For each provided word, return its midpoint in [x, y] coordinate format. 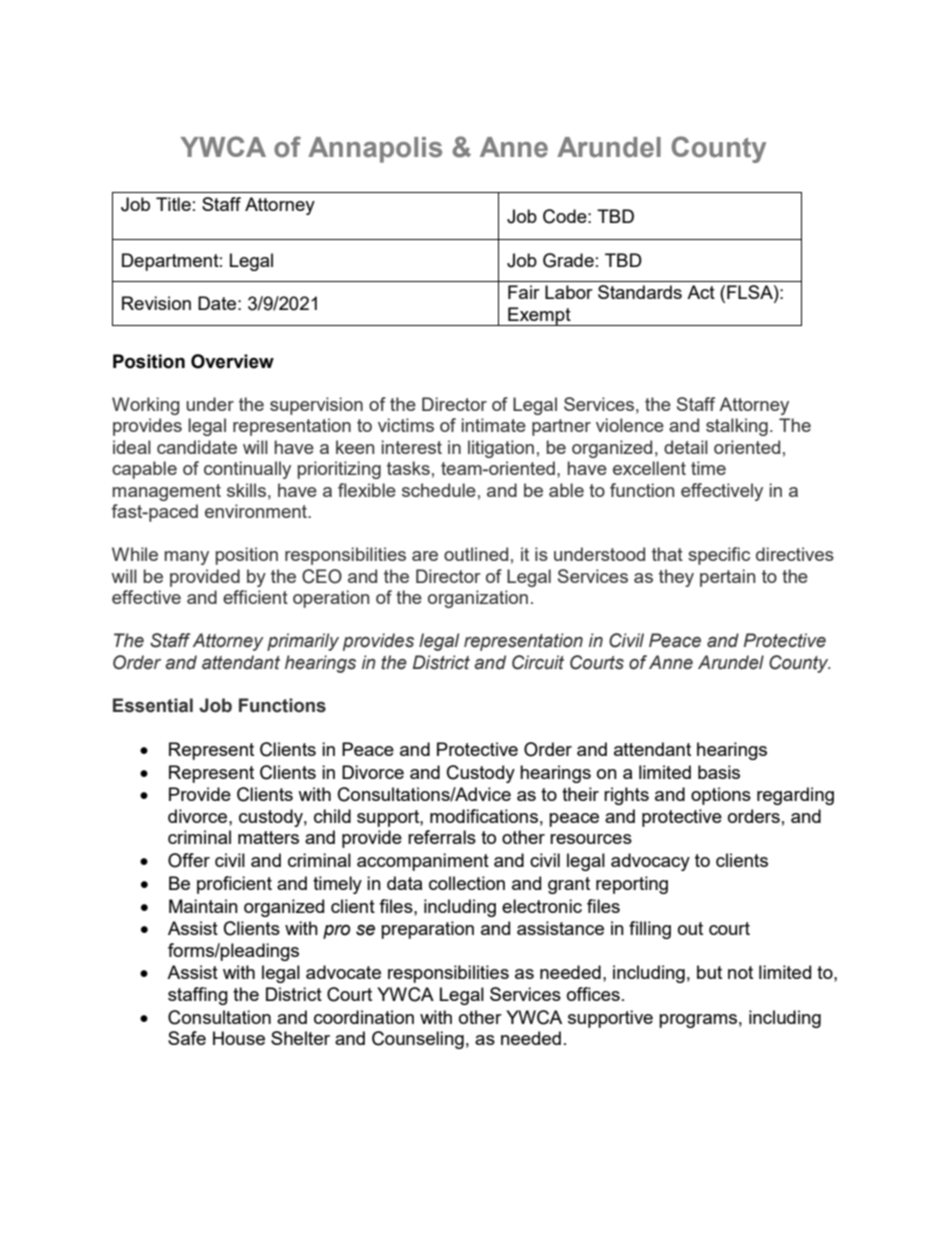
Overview [232, 361]
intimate [494, 425]
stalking [737, 427]
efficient [255, 597]
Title [173, 204]
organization [478, 599]
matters [268, 837]
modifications [484, 816]
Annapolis [375, 150]
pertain [727, 578]
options [721, 796]
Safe [187, 1038]
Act [701, 292]
